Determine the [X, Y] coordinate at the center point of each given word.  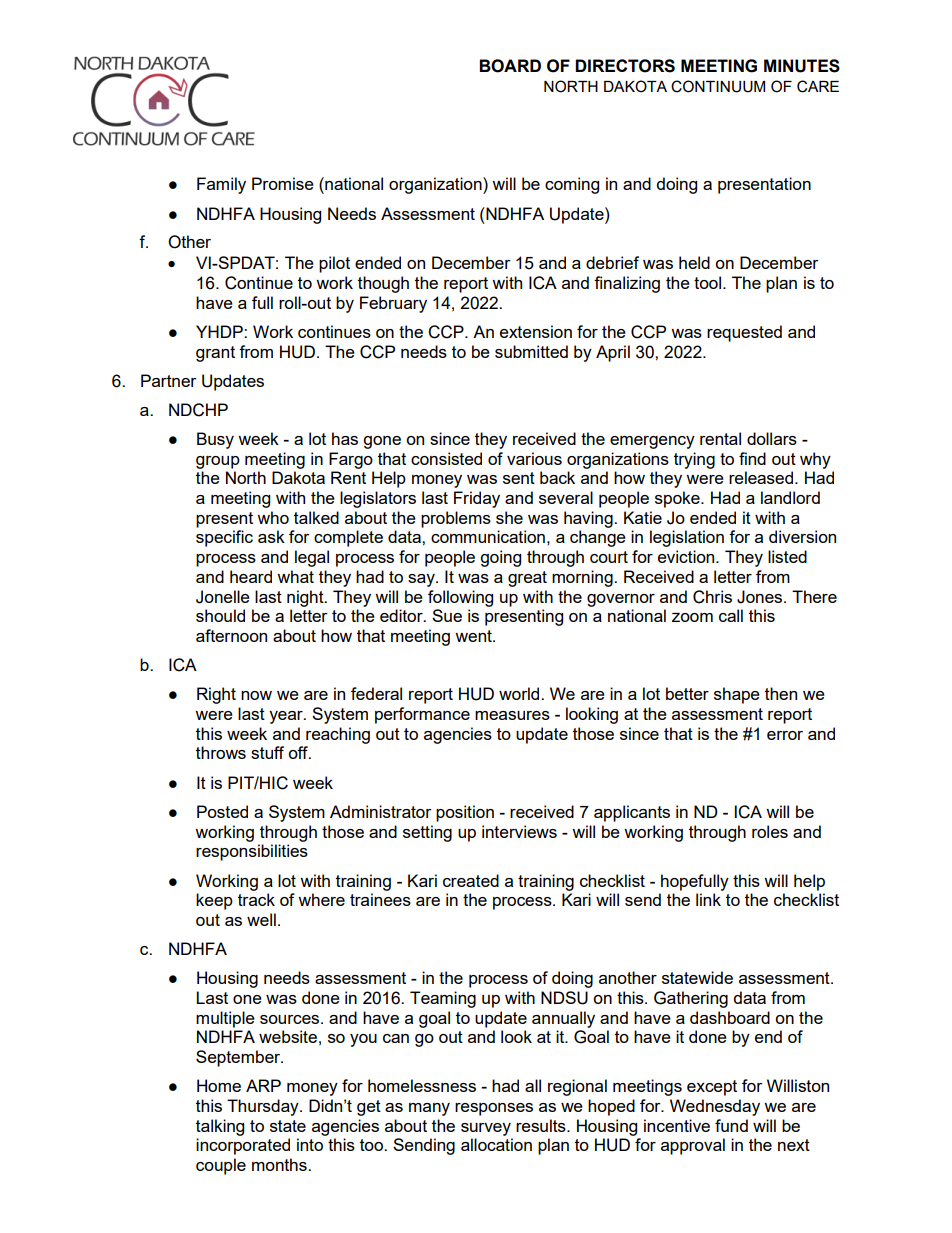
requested [744, 333]
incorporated [243, 1146]
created [471, 880]
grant [215, 354]
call [731, 615]
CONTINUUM [718, 86]
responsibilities [252, 852]
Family [221, 185]
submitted [531, 351]
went [474, 636]
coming [572, 185]
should [220, 615]
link [708, 899]
